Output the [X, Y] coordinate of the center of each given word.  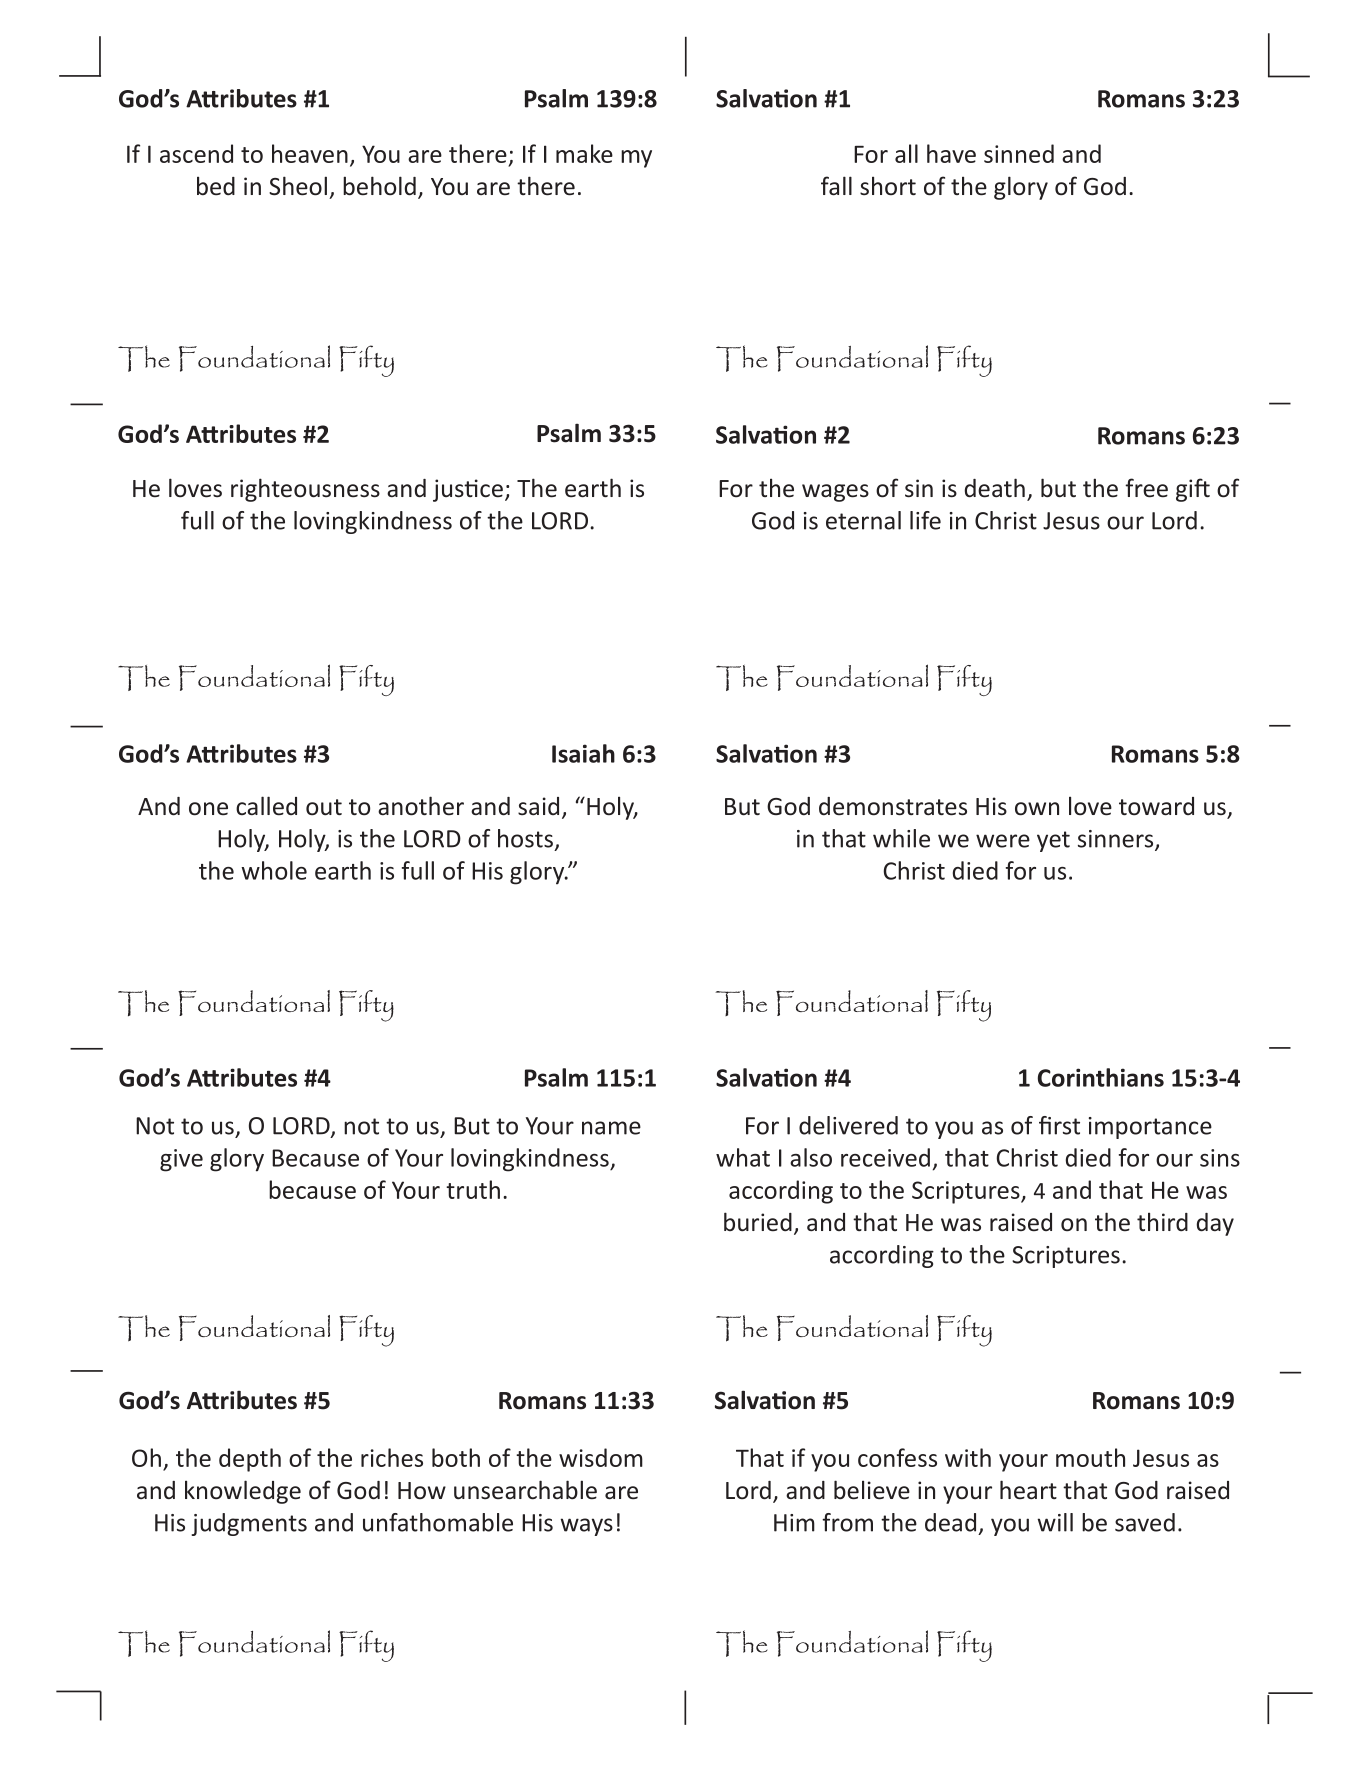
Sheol [298, 186]
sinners [1117, 840]
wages [835, 493]
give [181, 1160]
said [538, 806]
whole [274, 870]
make [584, 153]
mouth [1090, 1457]
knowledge [243, 1492]
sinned [1019, 153]
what [743, 1157]
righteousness [305, 490]
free [1146, 488]
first [1059, 1125]
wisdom [601, 1457]
